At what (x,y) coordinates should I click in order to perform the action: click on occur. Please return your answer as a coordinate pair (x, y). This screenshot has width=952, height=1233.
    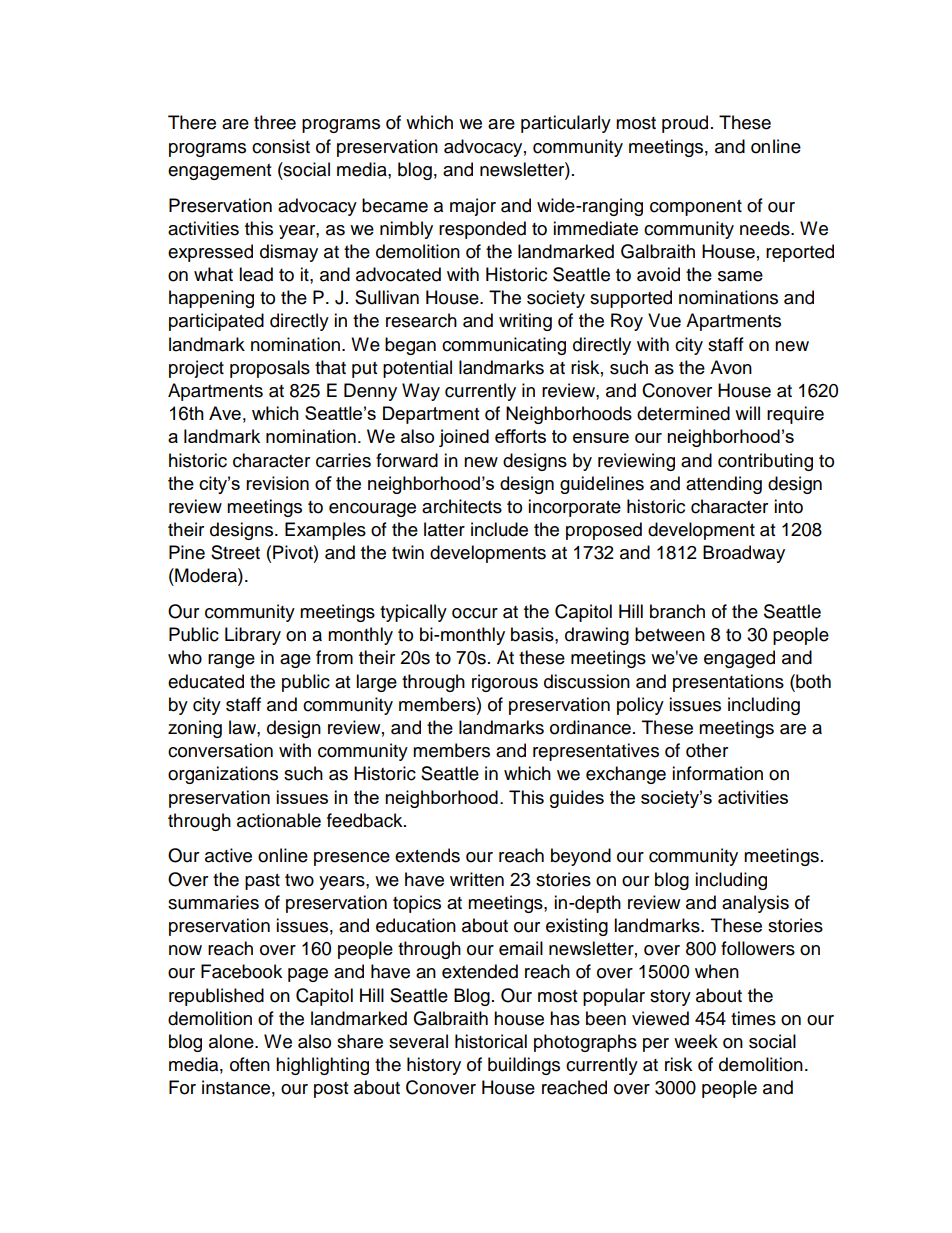
    Looking at the image, I should click on (475, 613).
